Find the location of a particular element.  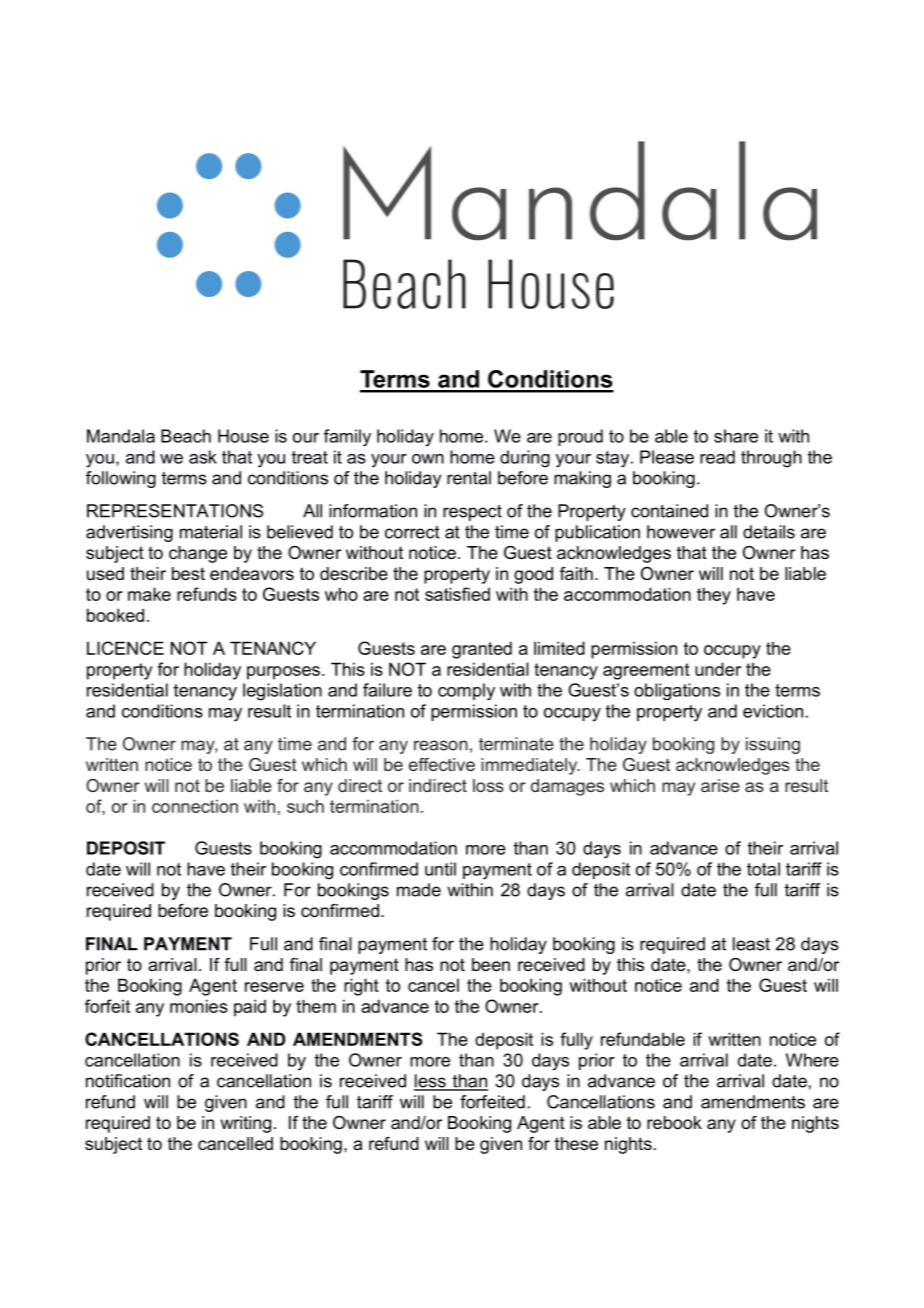

read is located at coordinates (717, 457).
